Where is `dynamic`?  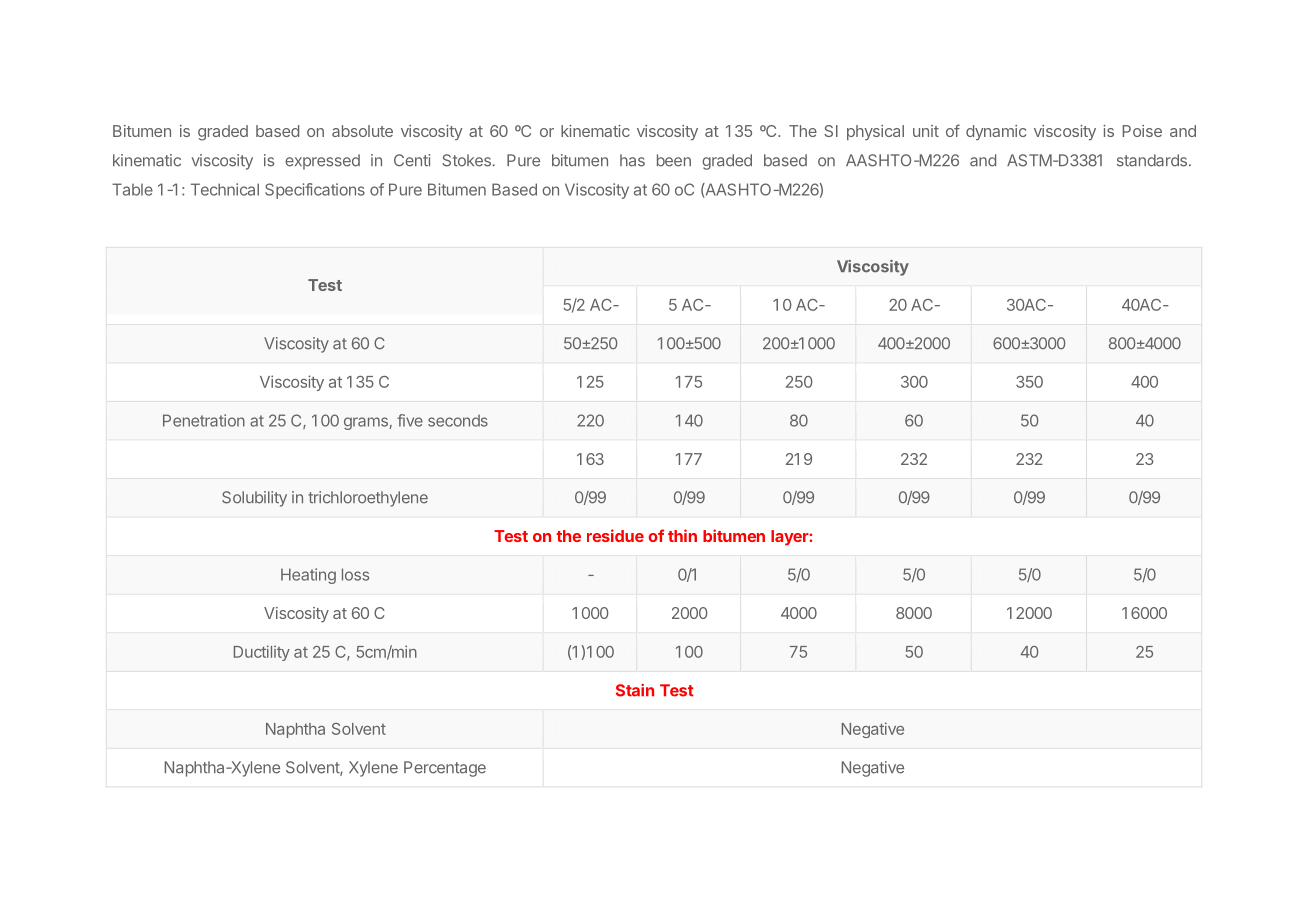 dynamic is located at coordinates (996, 132).
